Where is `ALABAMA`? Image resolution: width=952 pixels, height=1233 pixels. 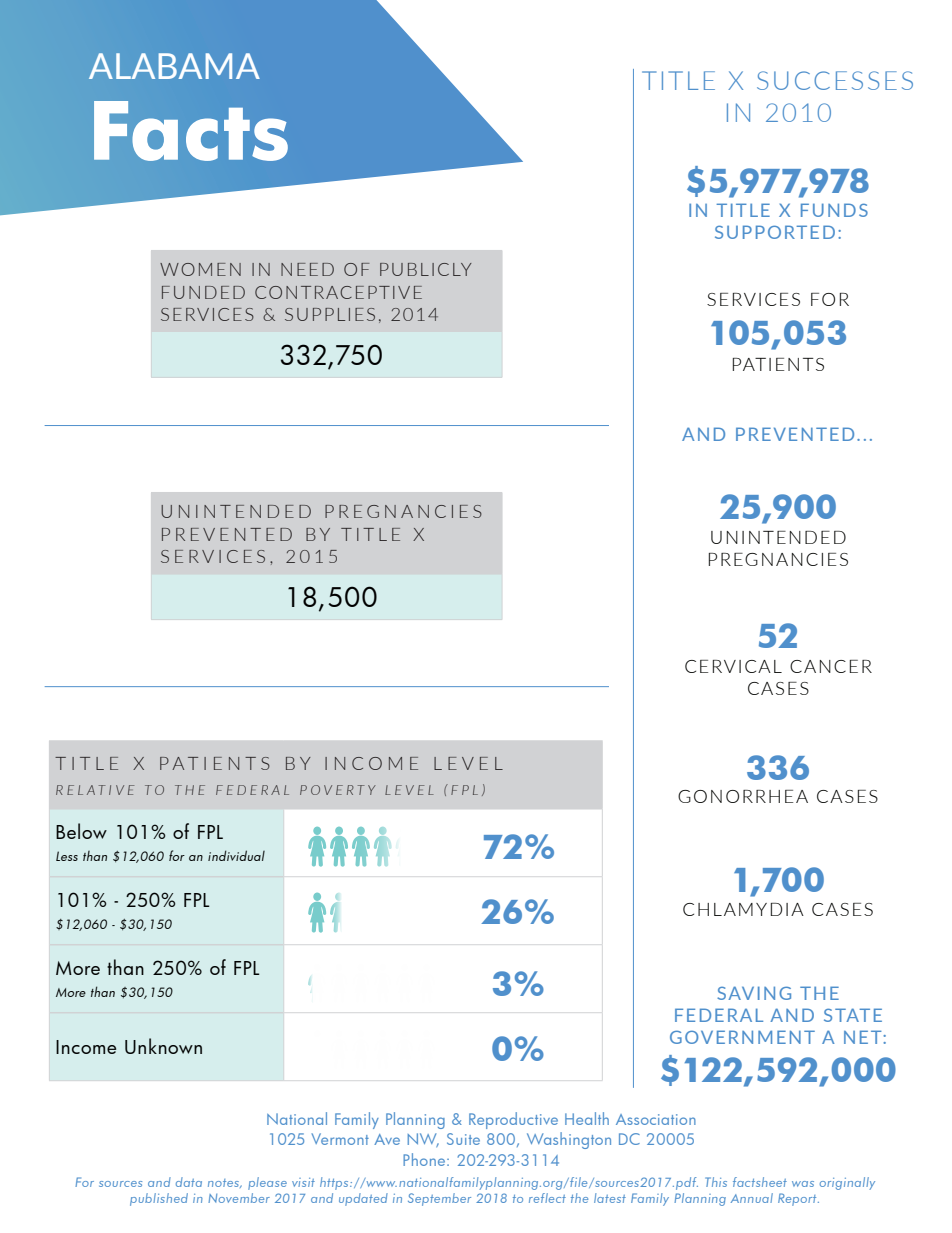
ALABAMA is located at coordinates (174, 66).
